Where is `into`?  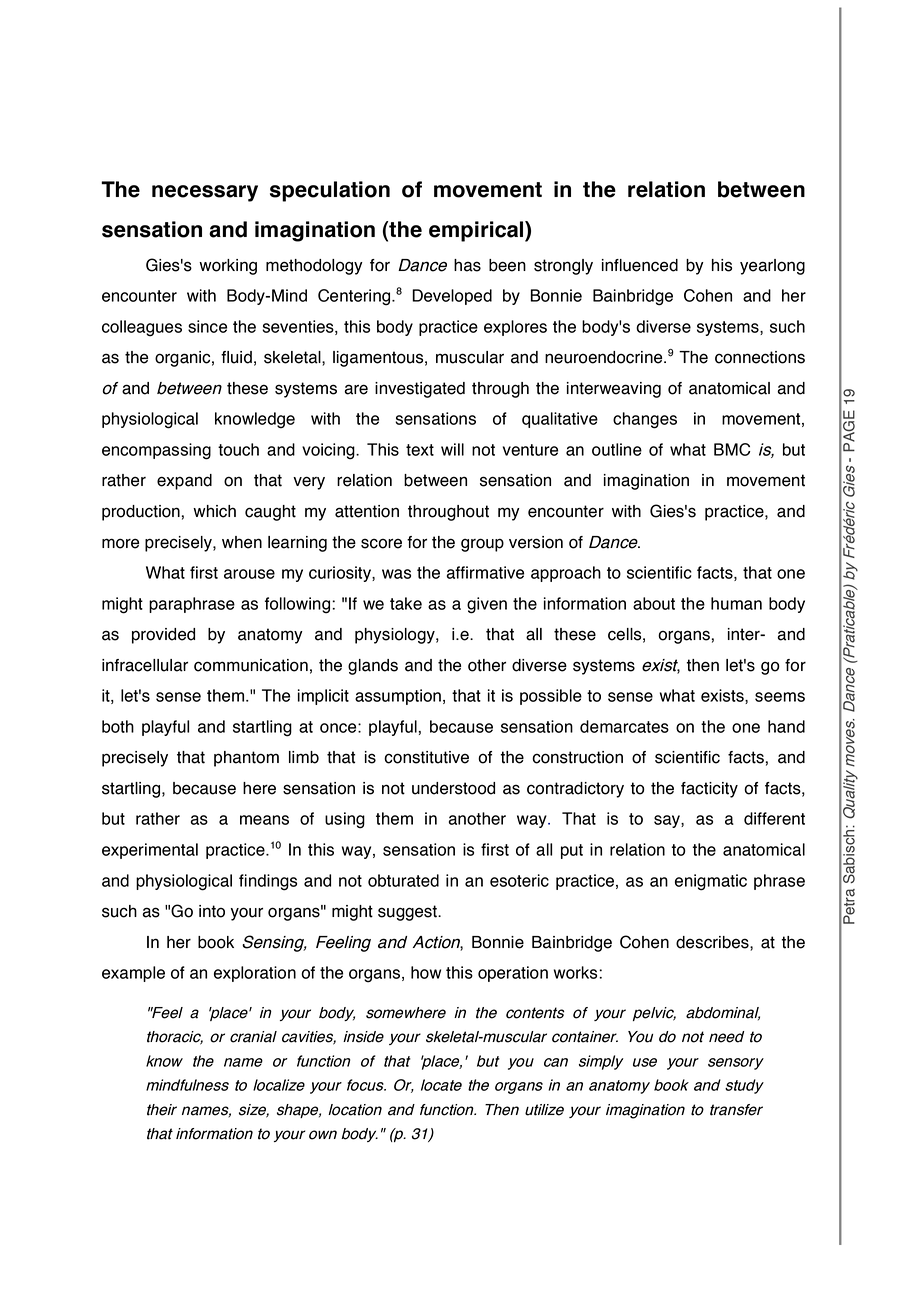 into is located at coordinates (212, 911).
